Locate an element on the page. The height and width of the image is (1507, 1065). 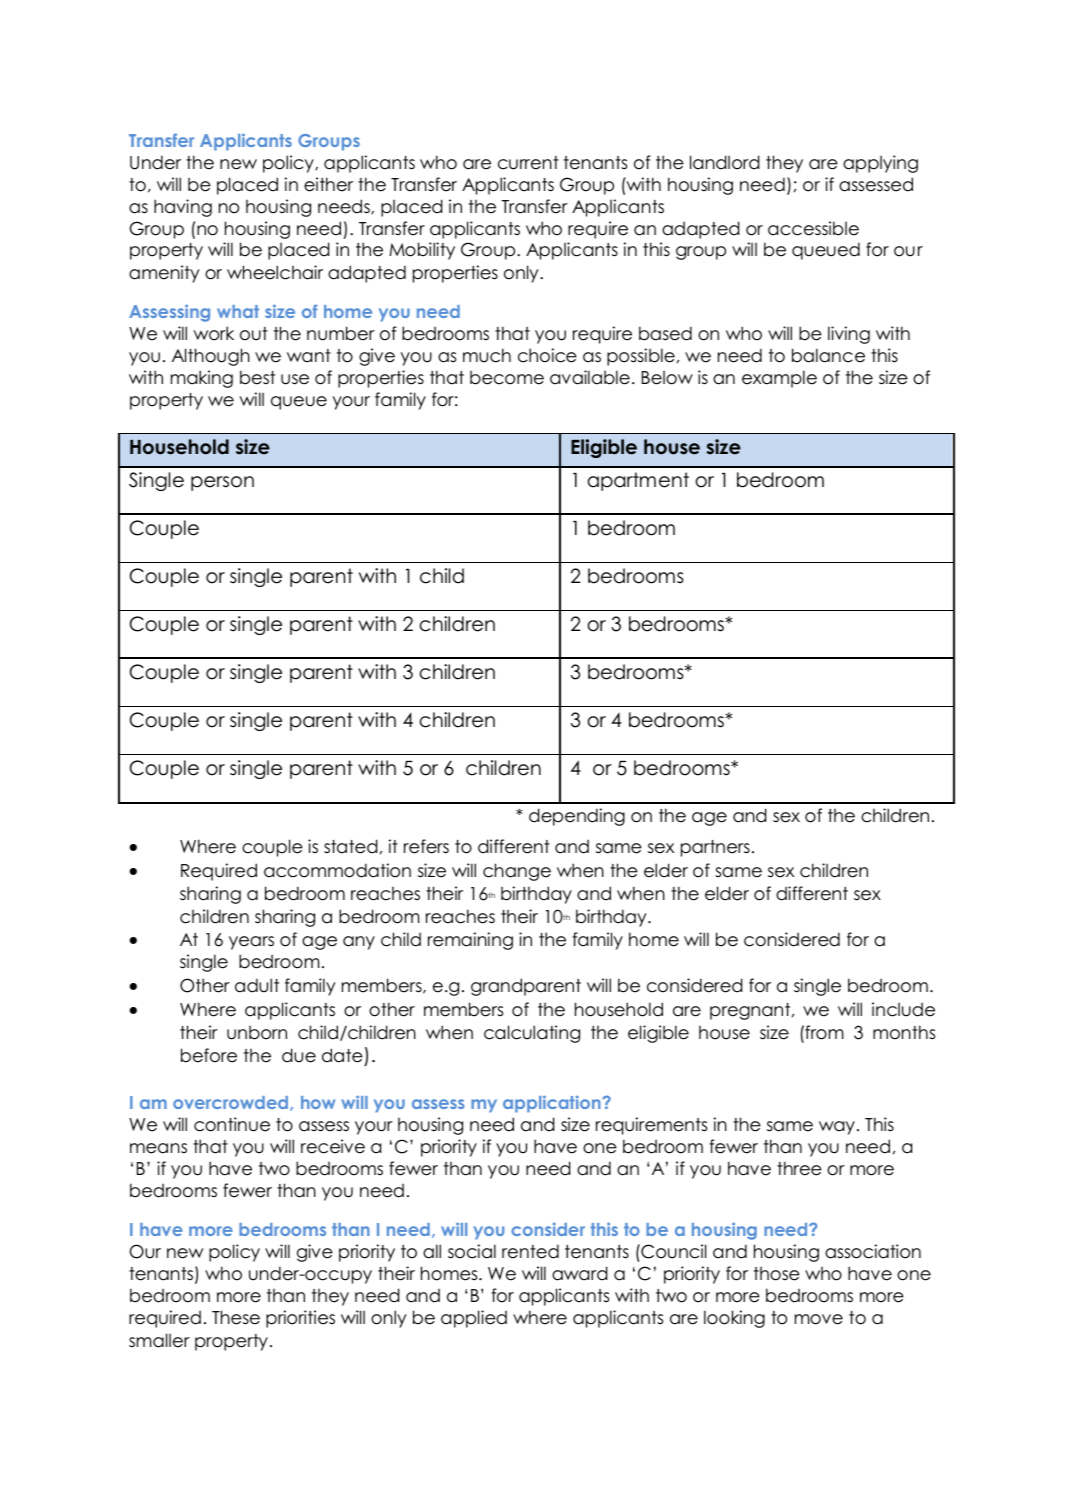
having is located at coordinates (183, 208).
